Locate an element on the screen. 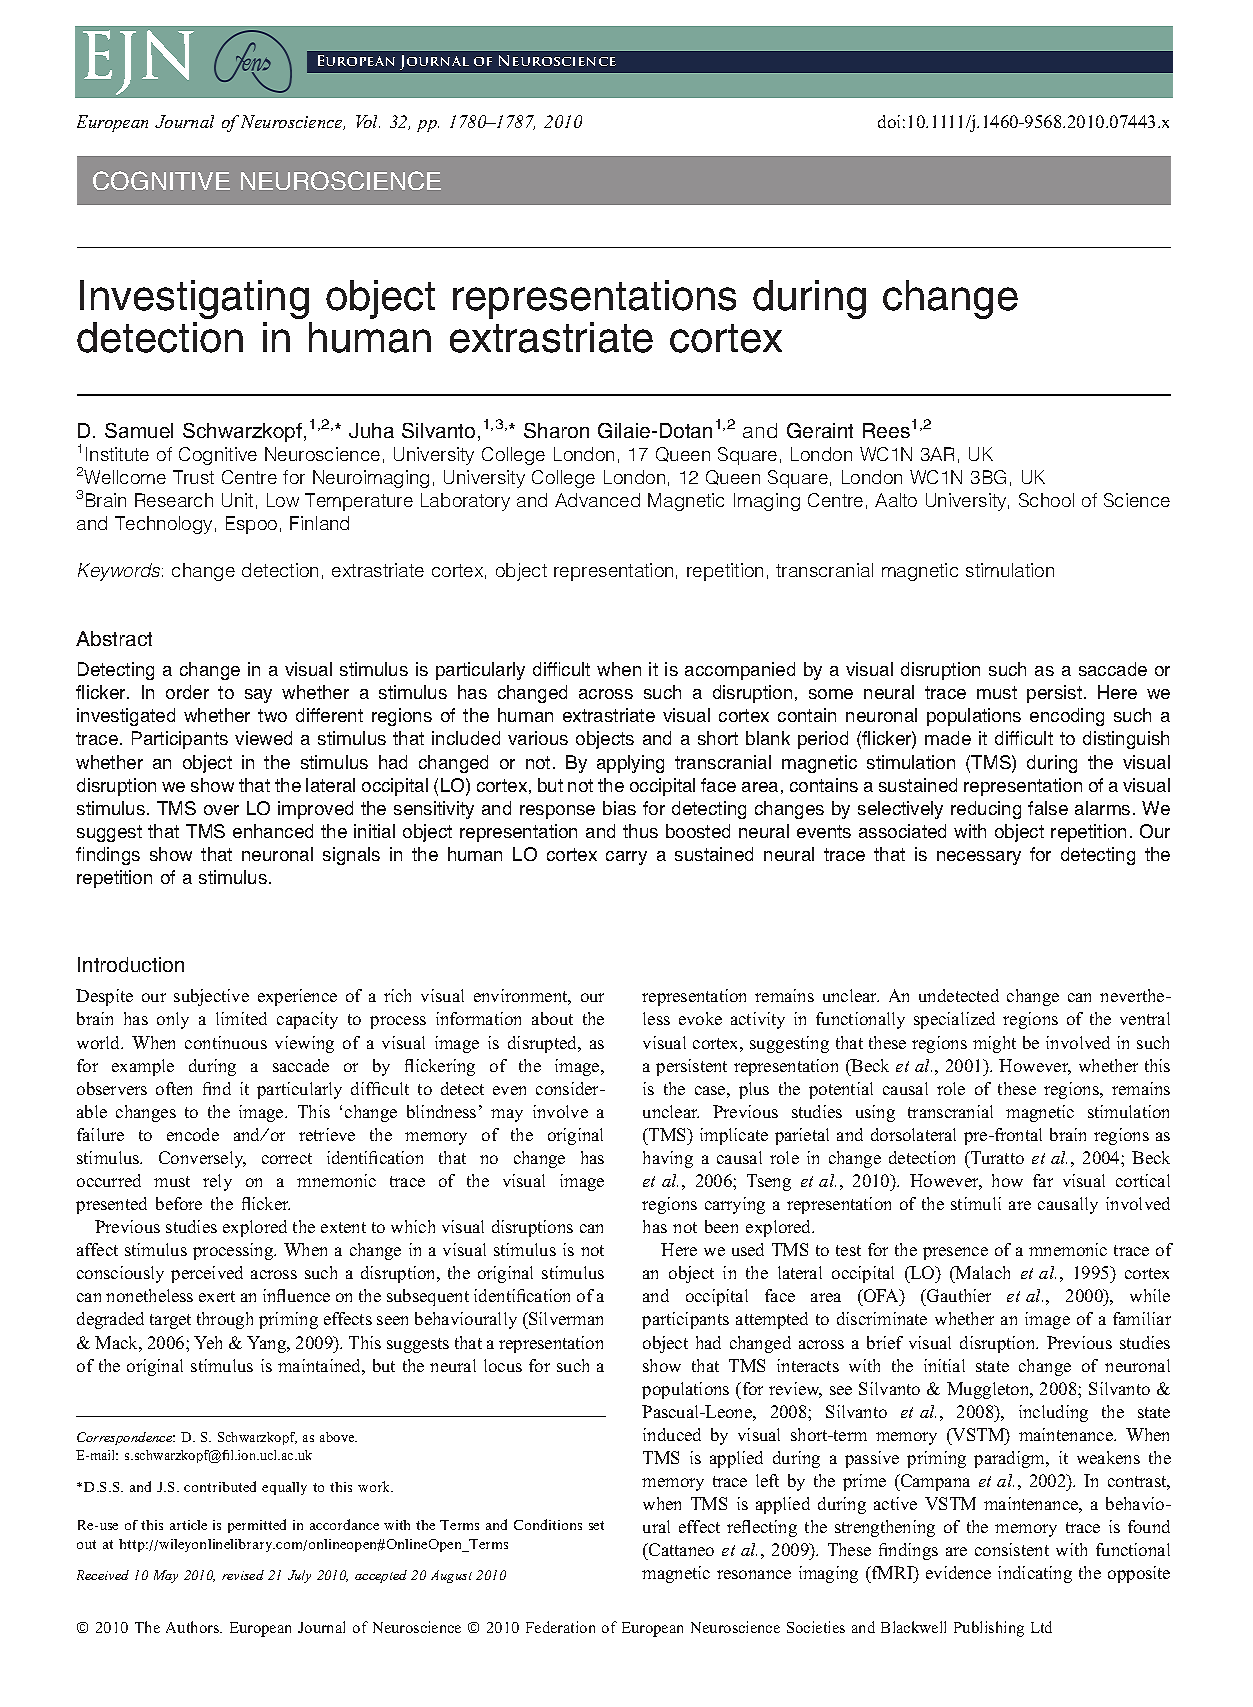 This screenshot has width=1253, height=1707. Gauthier is located at coordinates (958, 1297).
